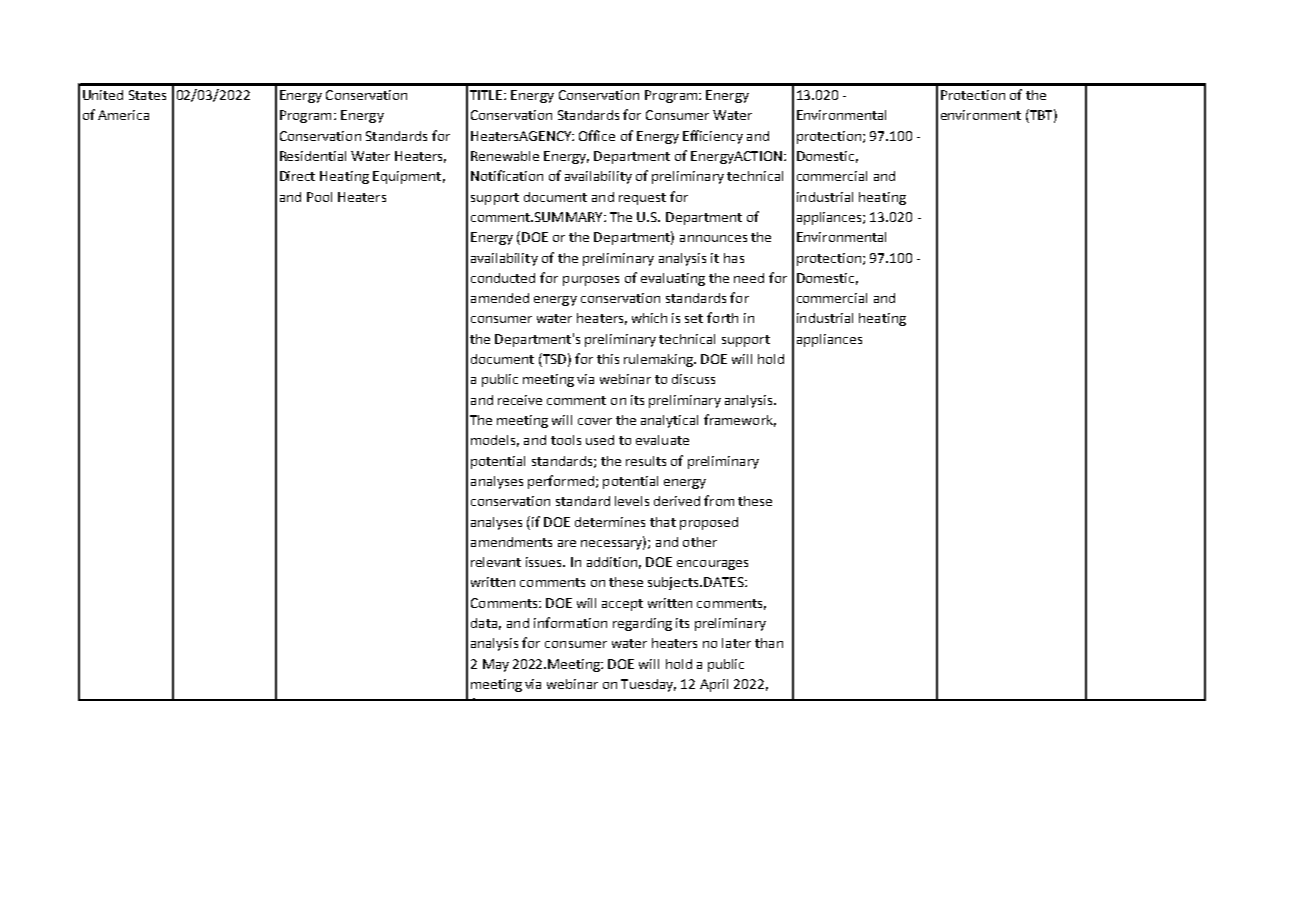 This document has width=1308, height=924. I want to click on derived, so click(677, 501).
